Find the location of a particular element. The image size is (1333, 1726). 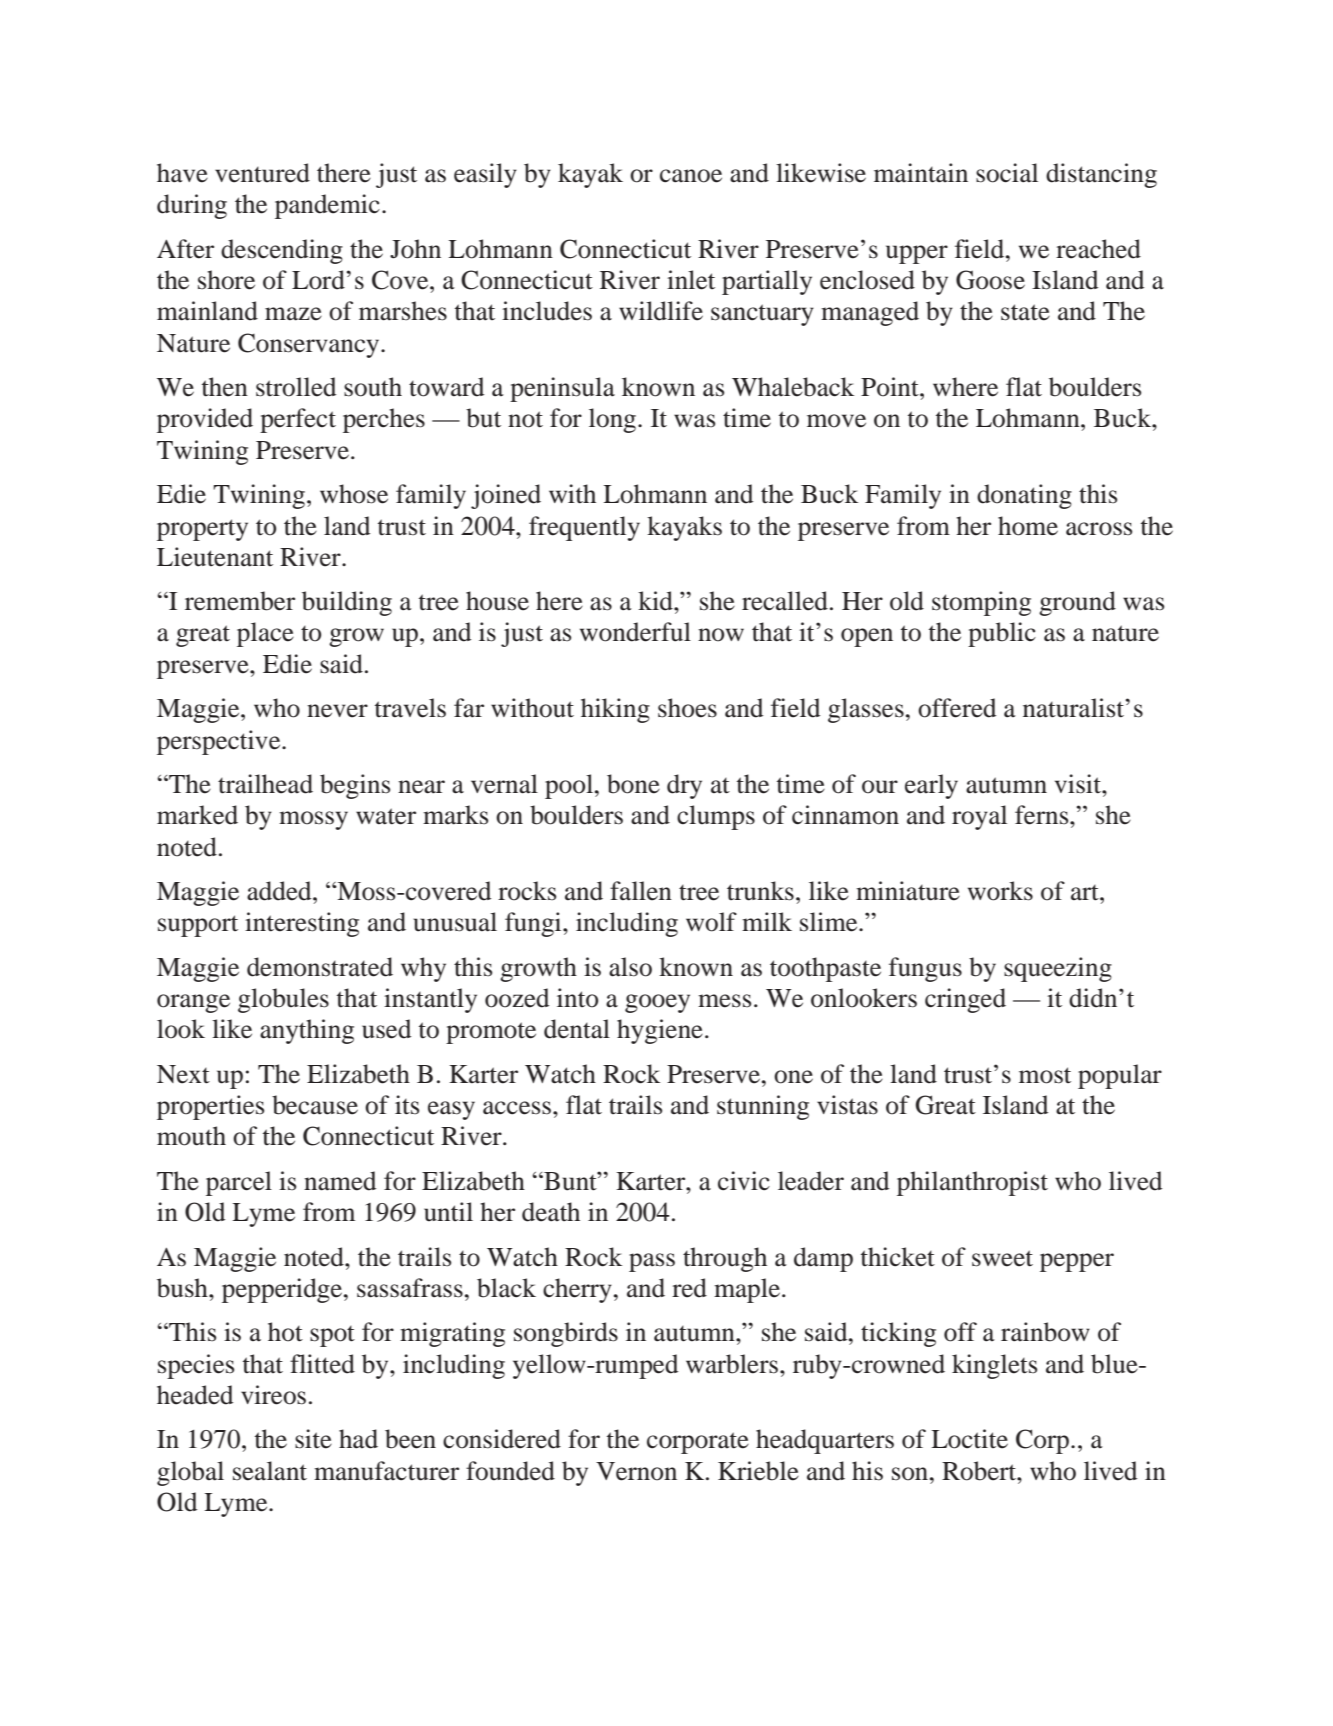

Loctite is located at coordinates (969, 1439).
